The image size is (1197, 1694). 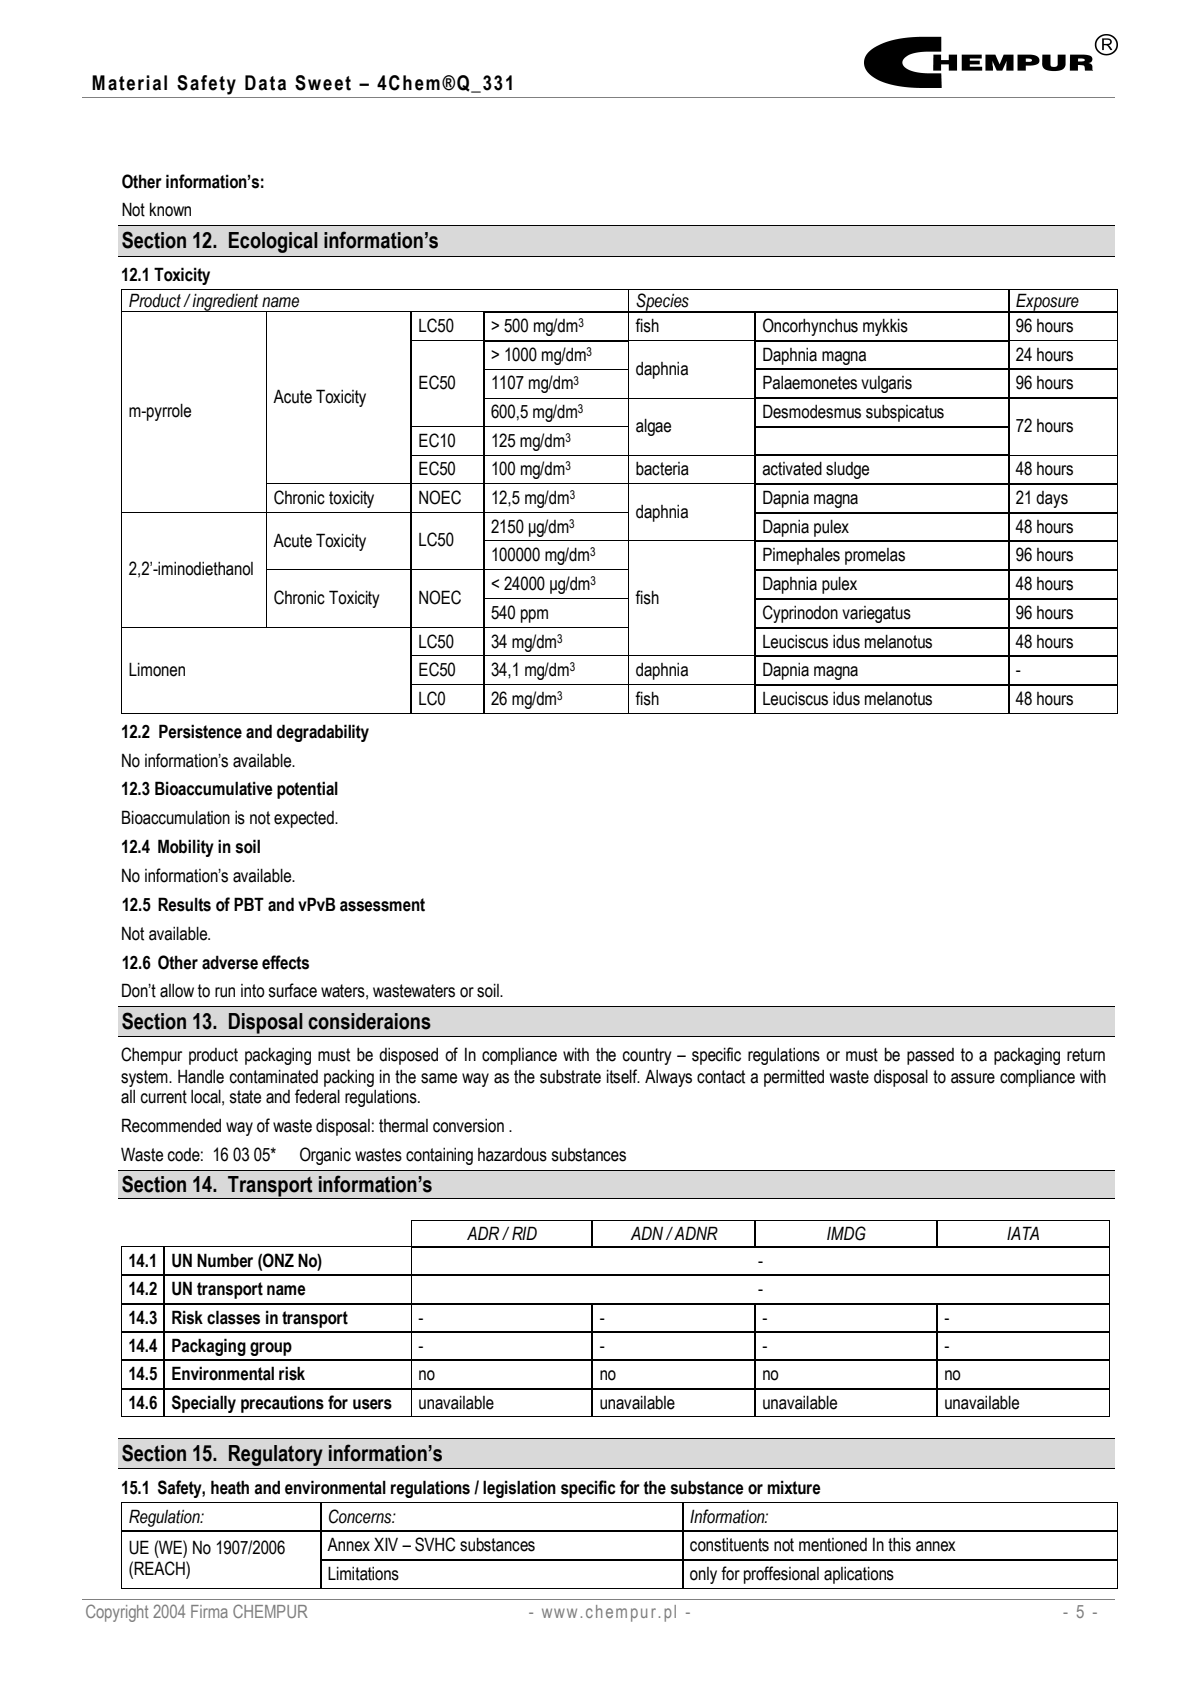 What do you see at coordinates (559, 1613) in the image?
I see `www` at bounding box center [559, 1613].
